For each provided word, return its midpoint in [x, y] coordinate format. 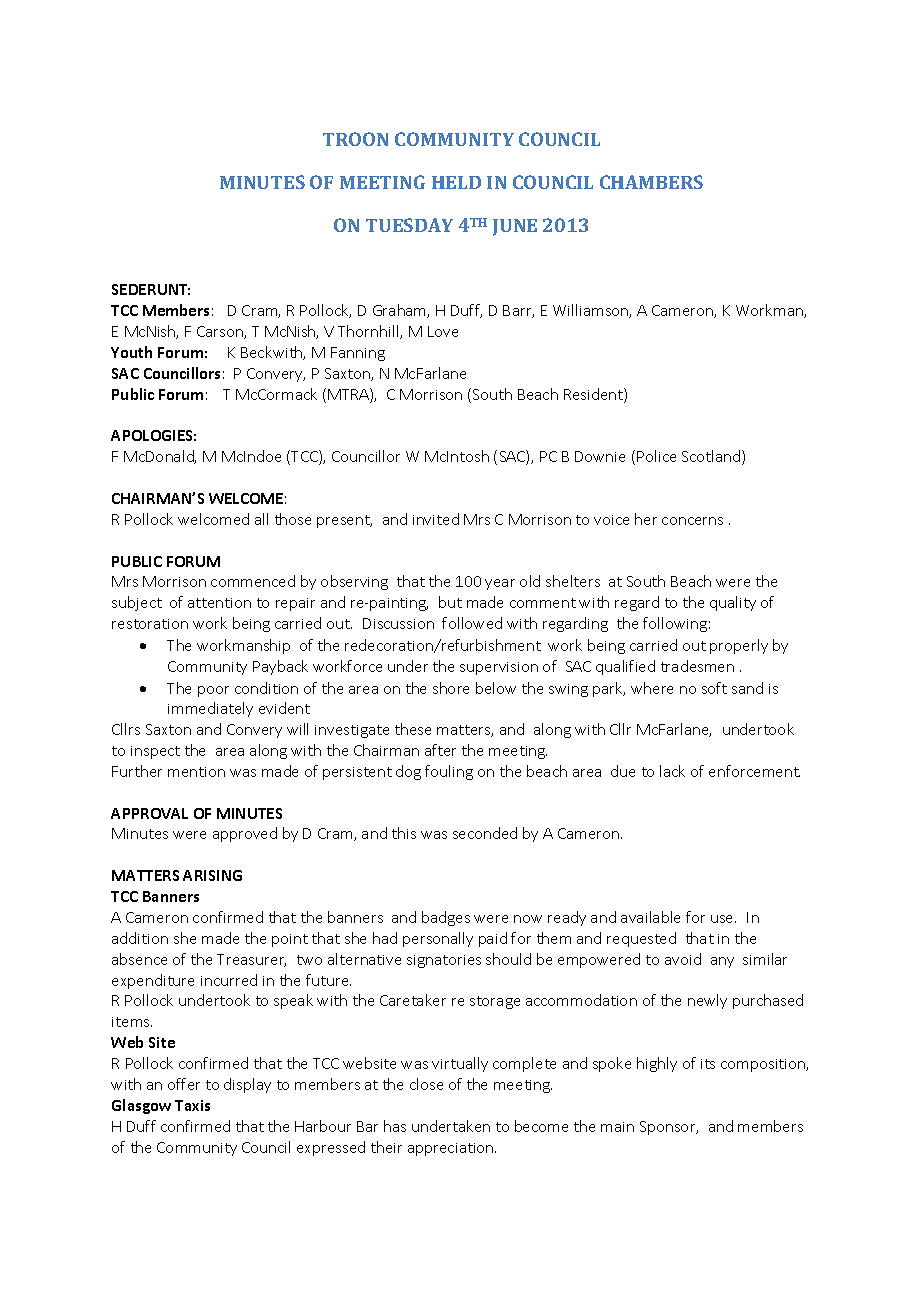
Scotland [712, 457]
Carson [221, 332]
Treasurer [251, 960]
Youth [131, 352]
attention [219, 603]
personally [438, 939]
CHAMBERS [651, 182]
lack [672, 771]
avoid [683, 959]
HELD [456, 182]
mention [196, 772]
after [440, 750]
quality [733, 603]
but [450, 602]
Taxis [192, 1105]
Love [443, 331]
